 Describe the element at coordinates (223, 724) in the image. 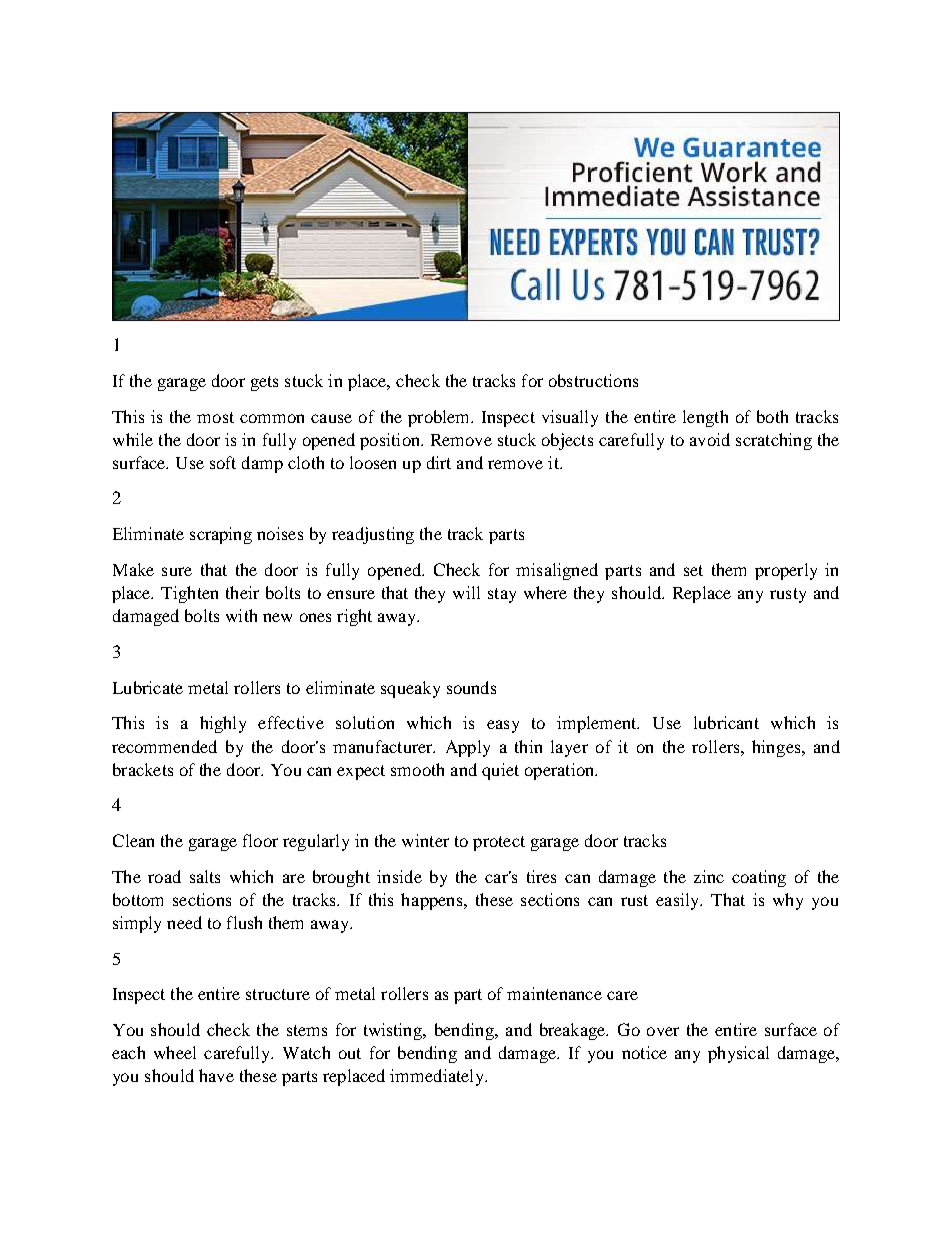

I see `highly` at that location.
